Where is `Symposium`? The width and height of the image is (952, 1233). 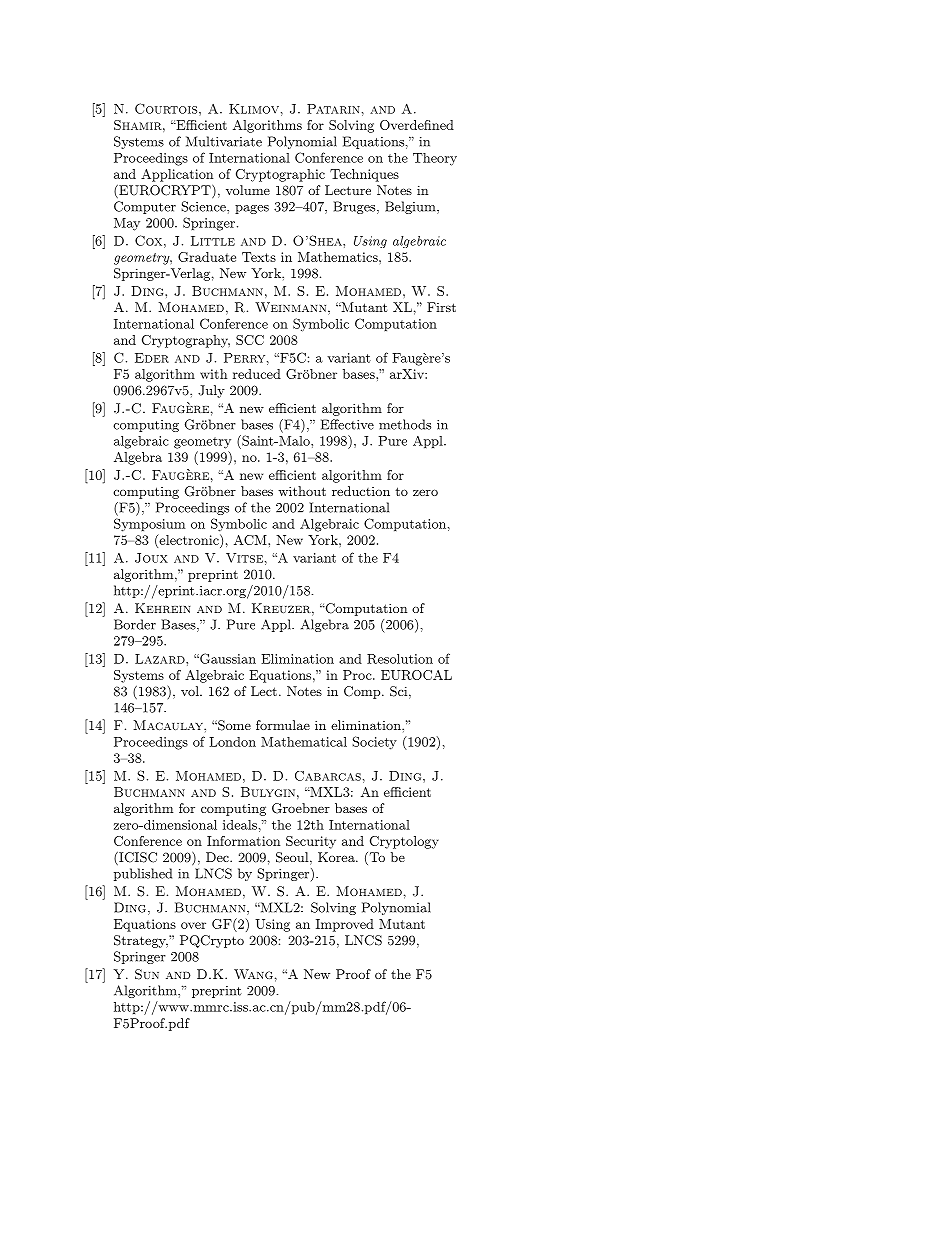 Symposium is located at coordinates (149, 525).
